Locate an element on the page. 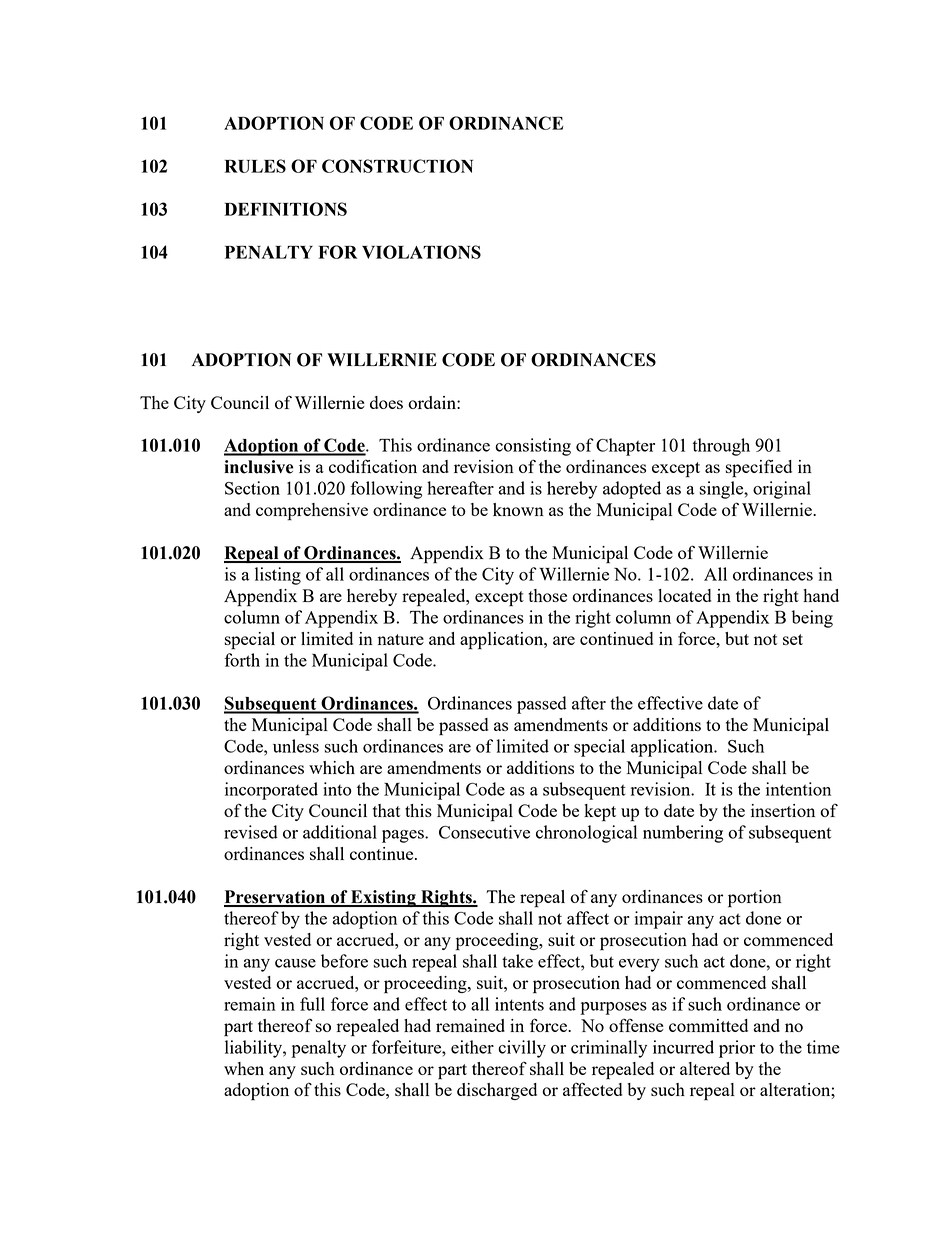 This page has width=952, height=1233. comprehensive is located at coordinates (312, 512).
